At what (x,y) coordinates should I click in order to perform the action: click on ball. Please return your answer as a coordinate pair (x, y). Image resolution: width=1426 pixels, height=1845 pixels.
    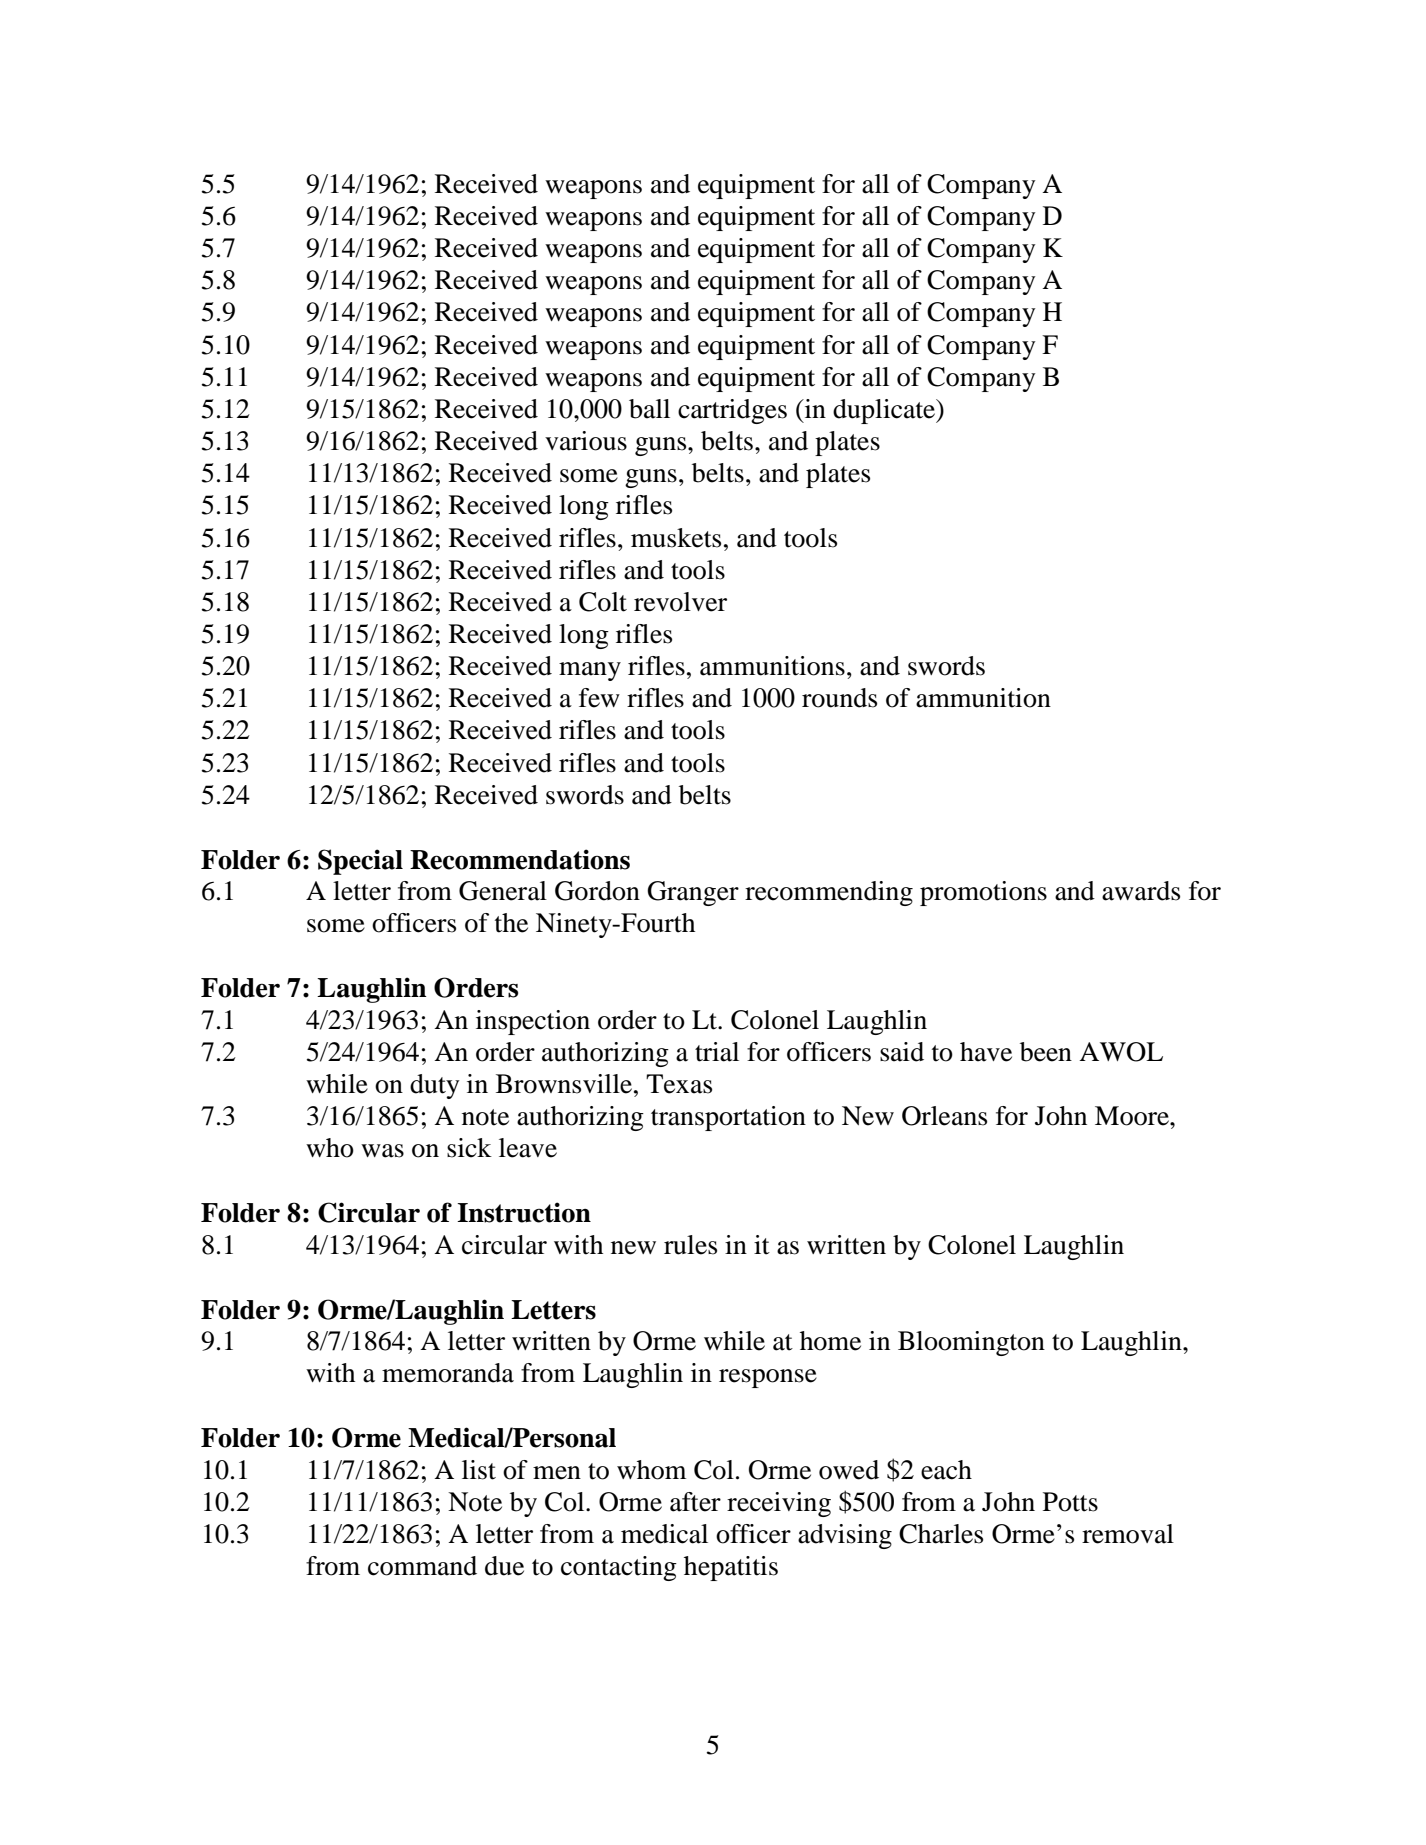
    Looking at the image, I should click on (649, 409).
